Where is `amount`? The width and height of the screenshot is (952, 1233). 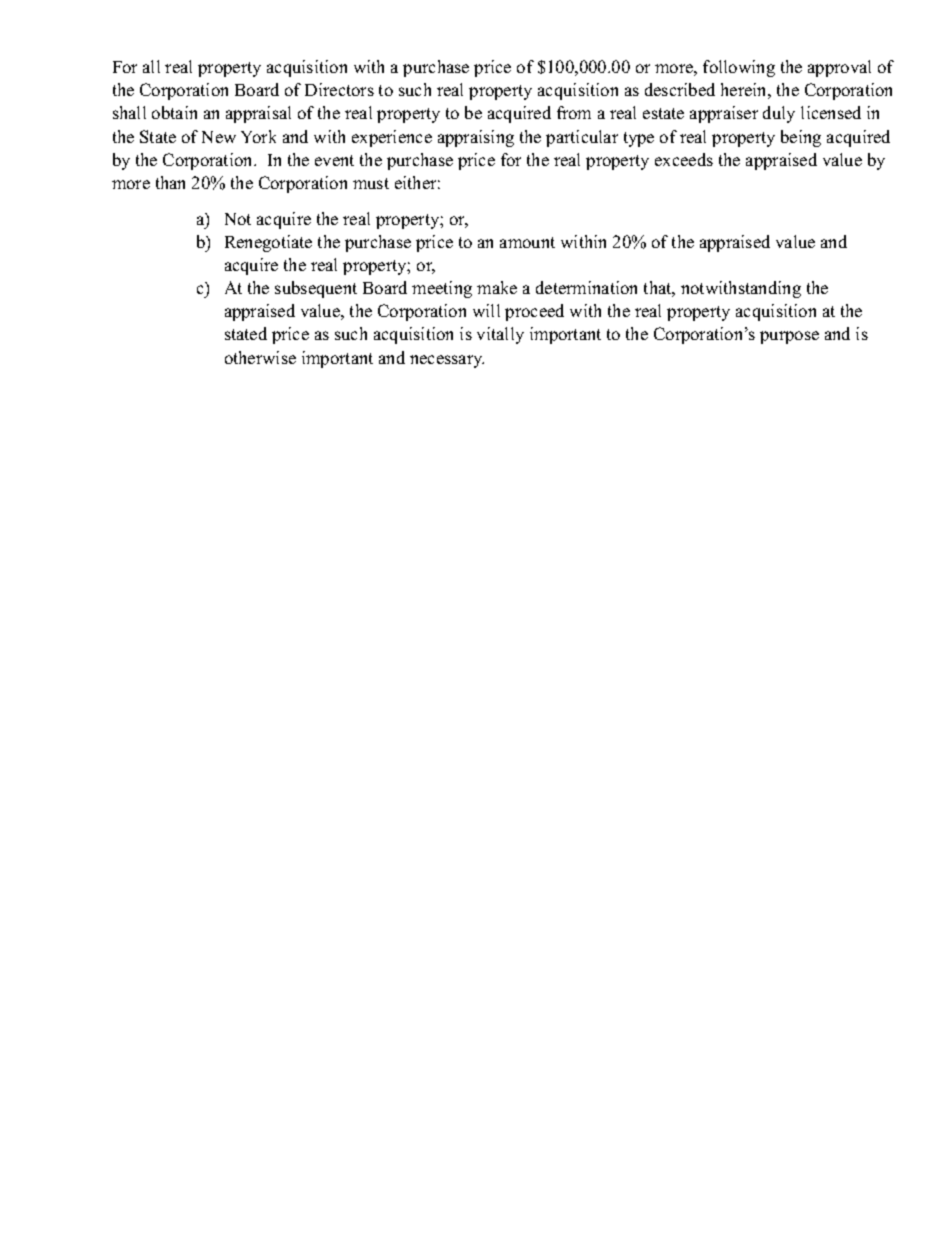
amount is located at coordinates (527, 242).
